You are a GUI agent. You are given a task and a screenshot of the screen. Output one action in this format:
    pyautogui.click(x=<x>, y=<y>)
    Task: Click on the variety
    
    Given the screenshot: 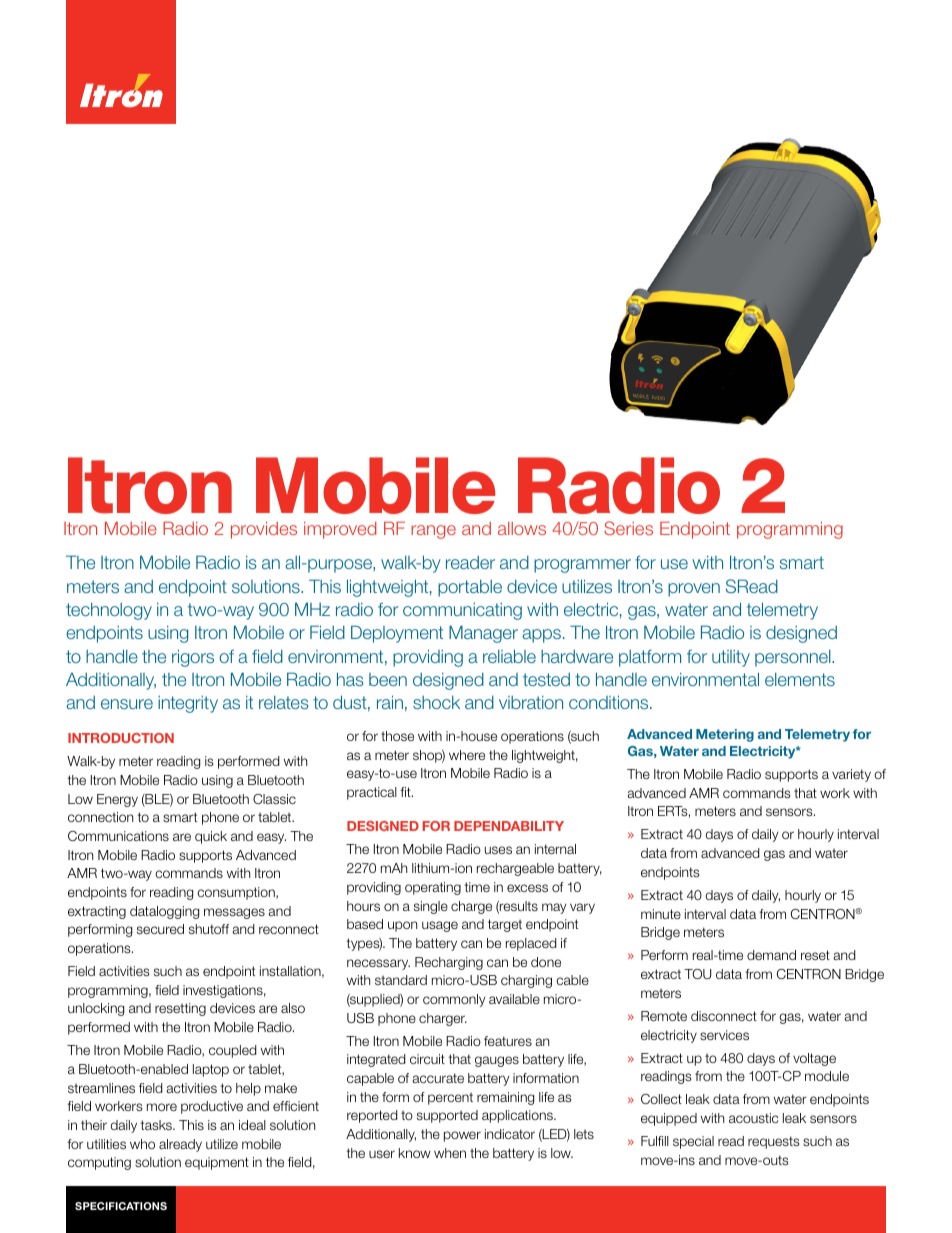 What is the action you would take?
    pyautogui.click(x=851, y=775)
